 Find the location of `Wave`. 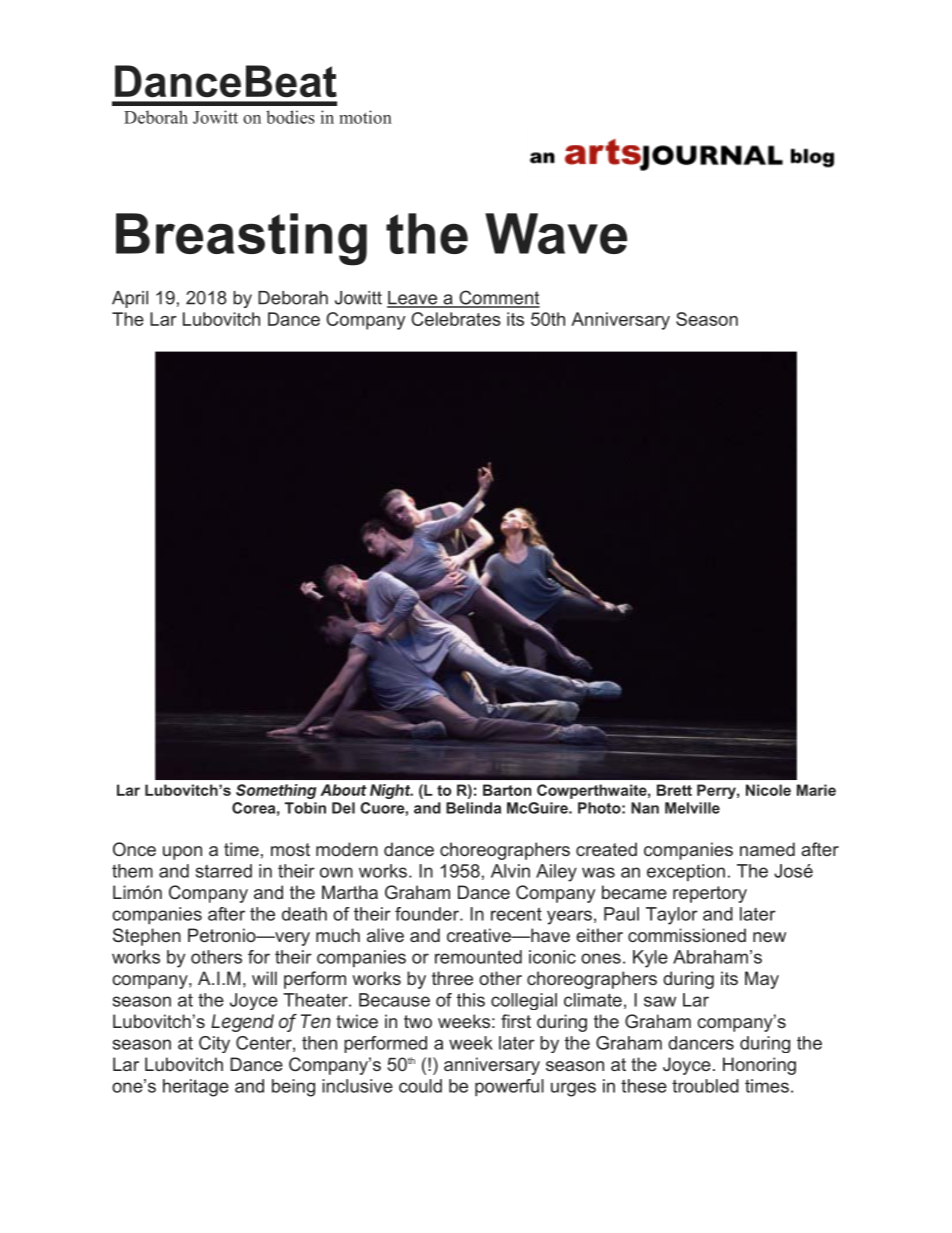

Wave is located at coordinates (556, 233).
